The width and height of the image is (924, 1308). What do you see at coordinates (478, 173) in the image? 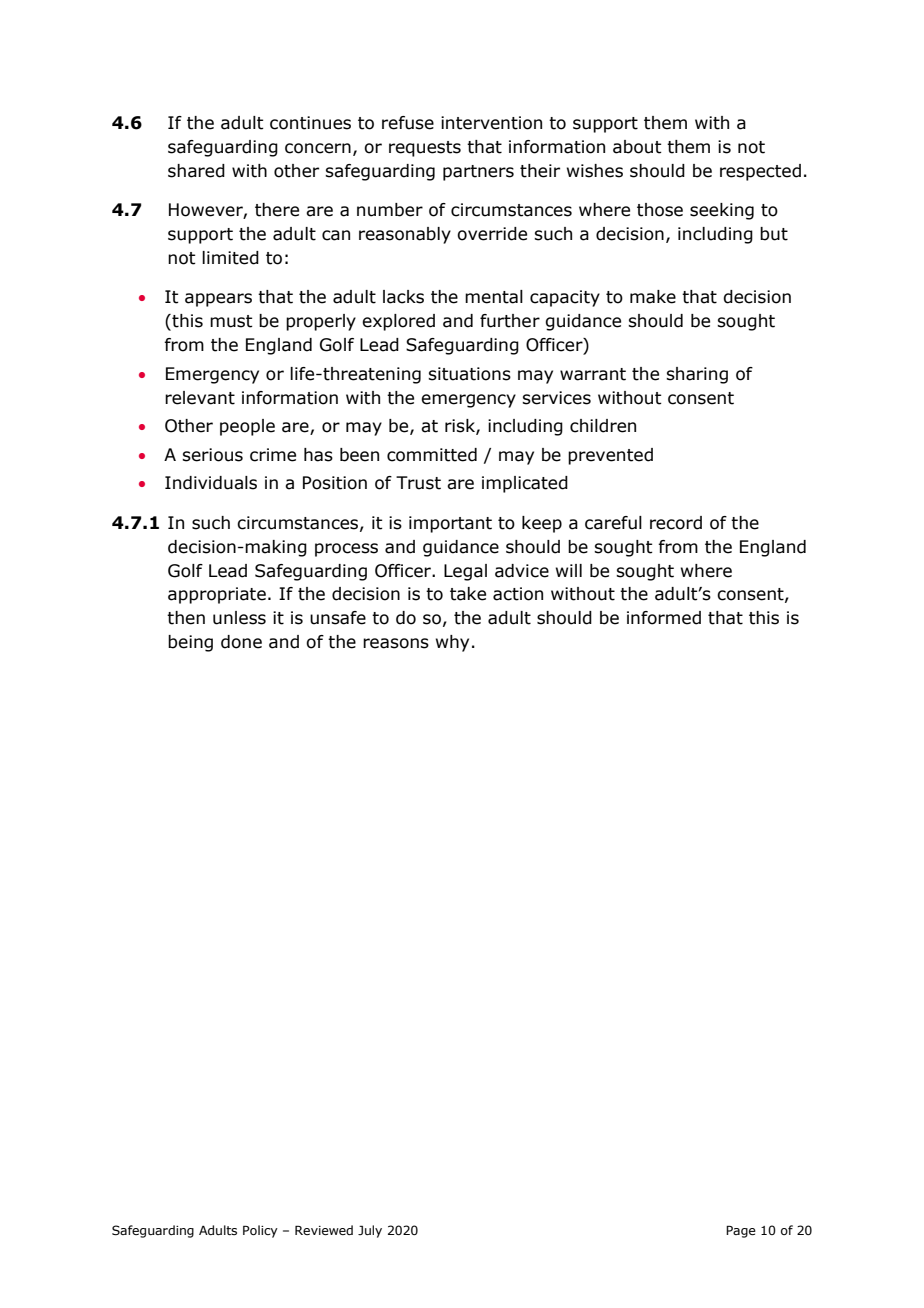
I see `partners` at bounding box center [478, 173].
